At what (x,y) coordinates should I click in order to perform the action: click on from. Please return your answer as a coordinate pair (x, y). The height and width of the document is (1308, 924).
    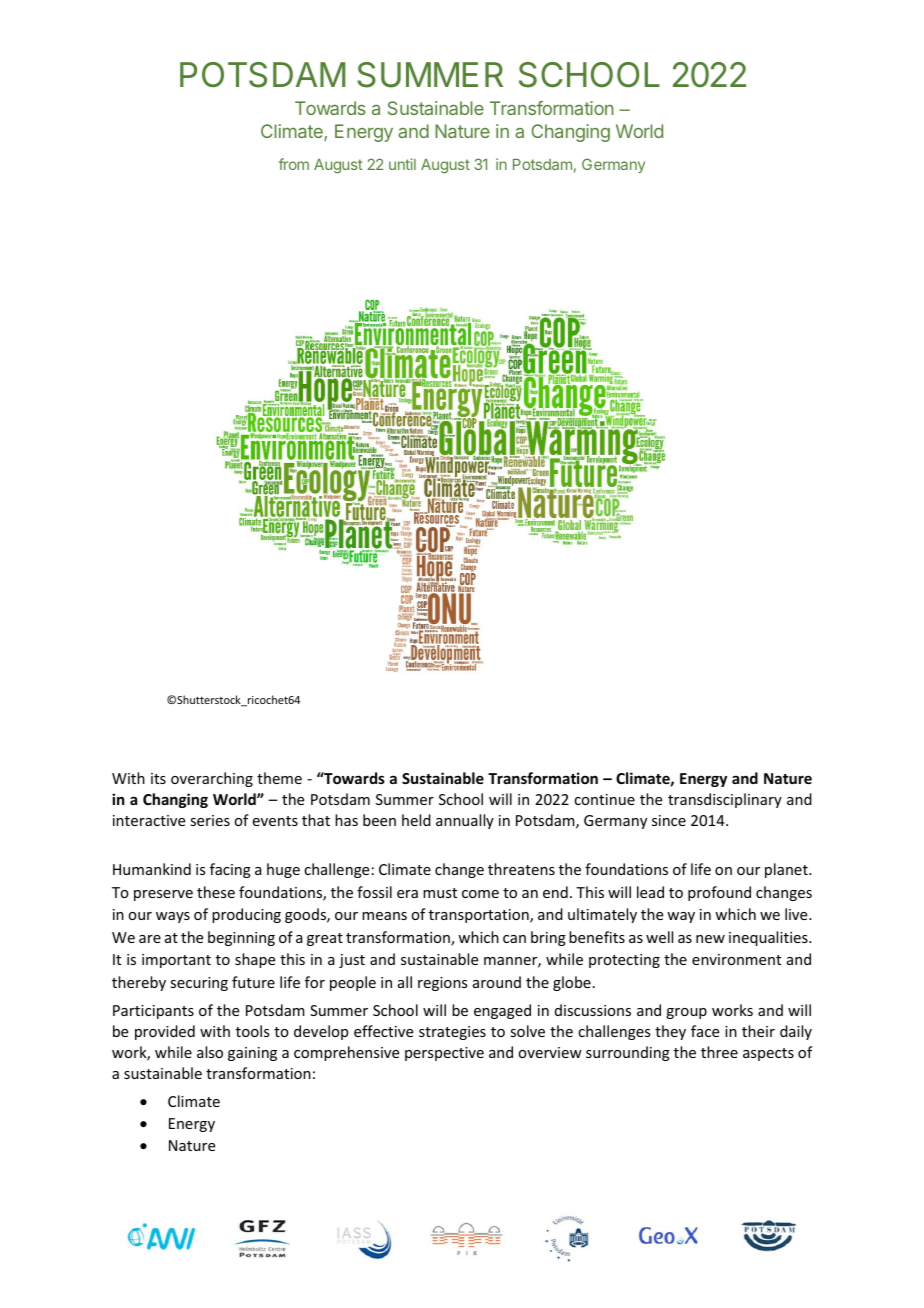
    Looking at the image, I should click on (294, 164).
